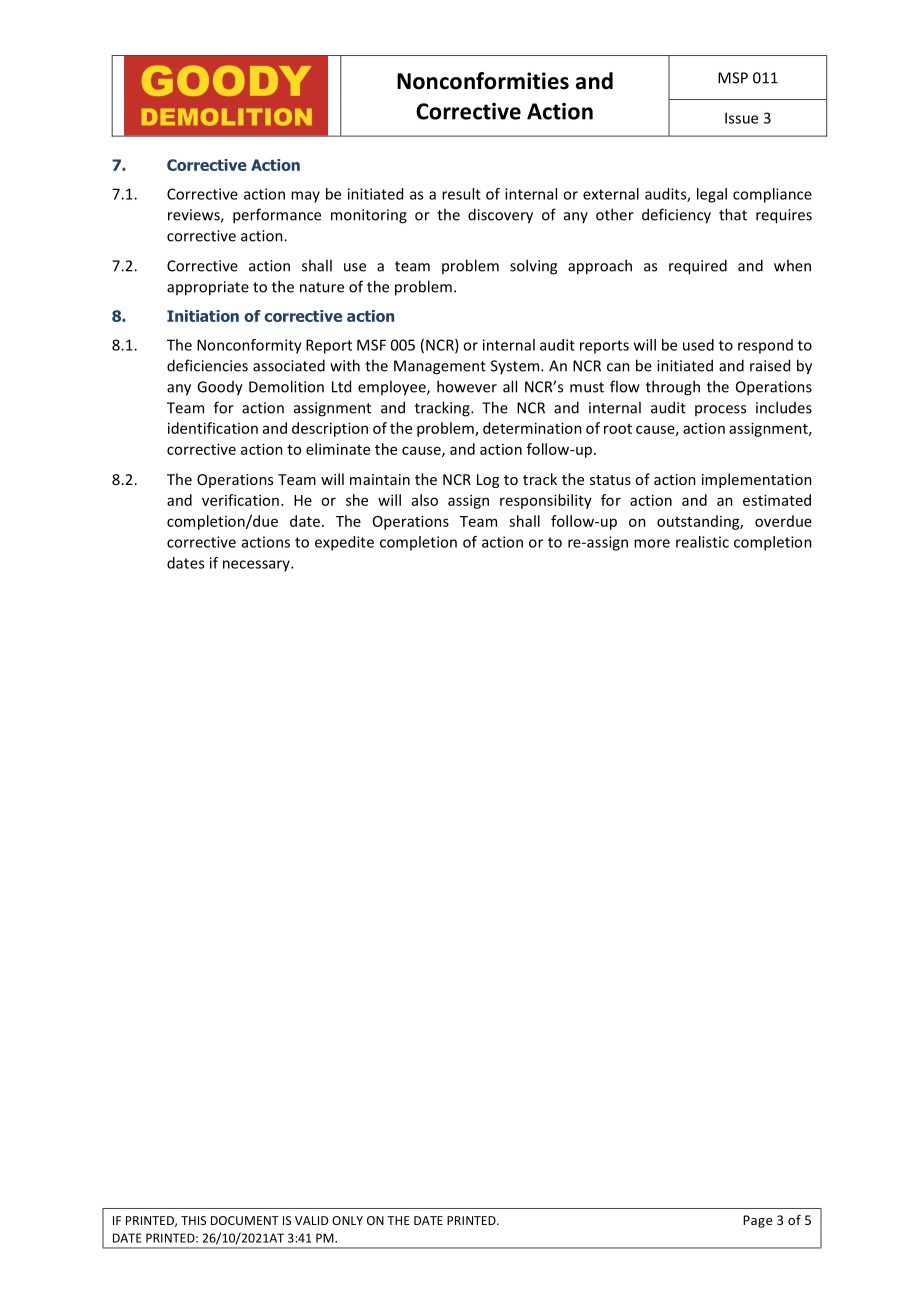 The width and height of the page is (924, 1308). Describe the element at coordinates (702, 542) in the page. I see `realistic` at that location.
